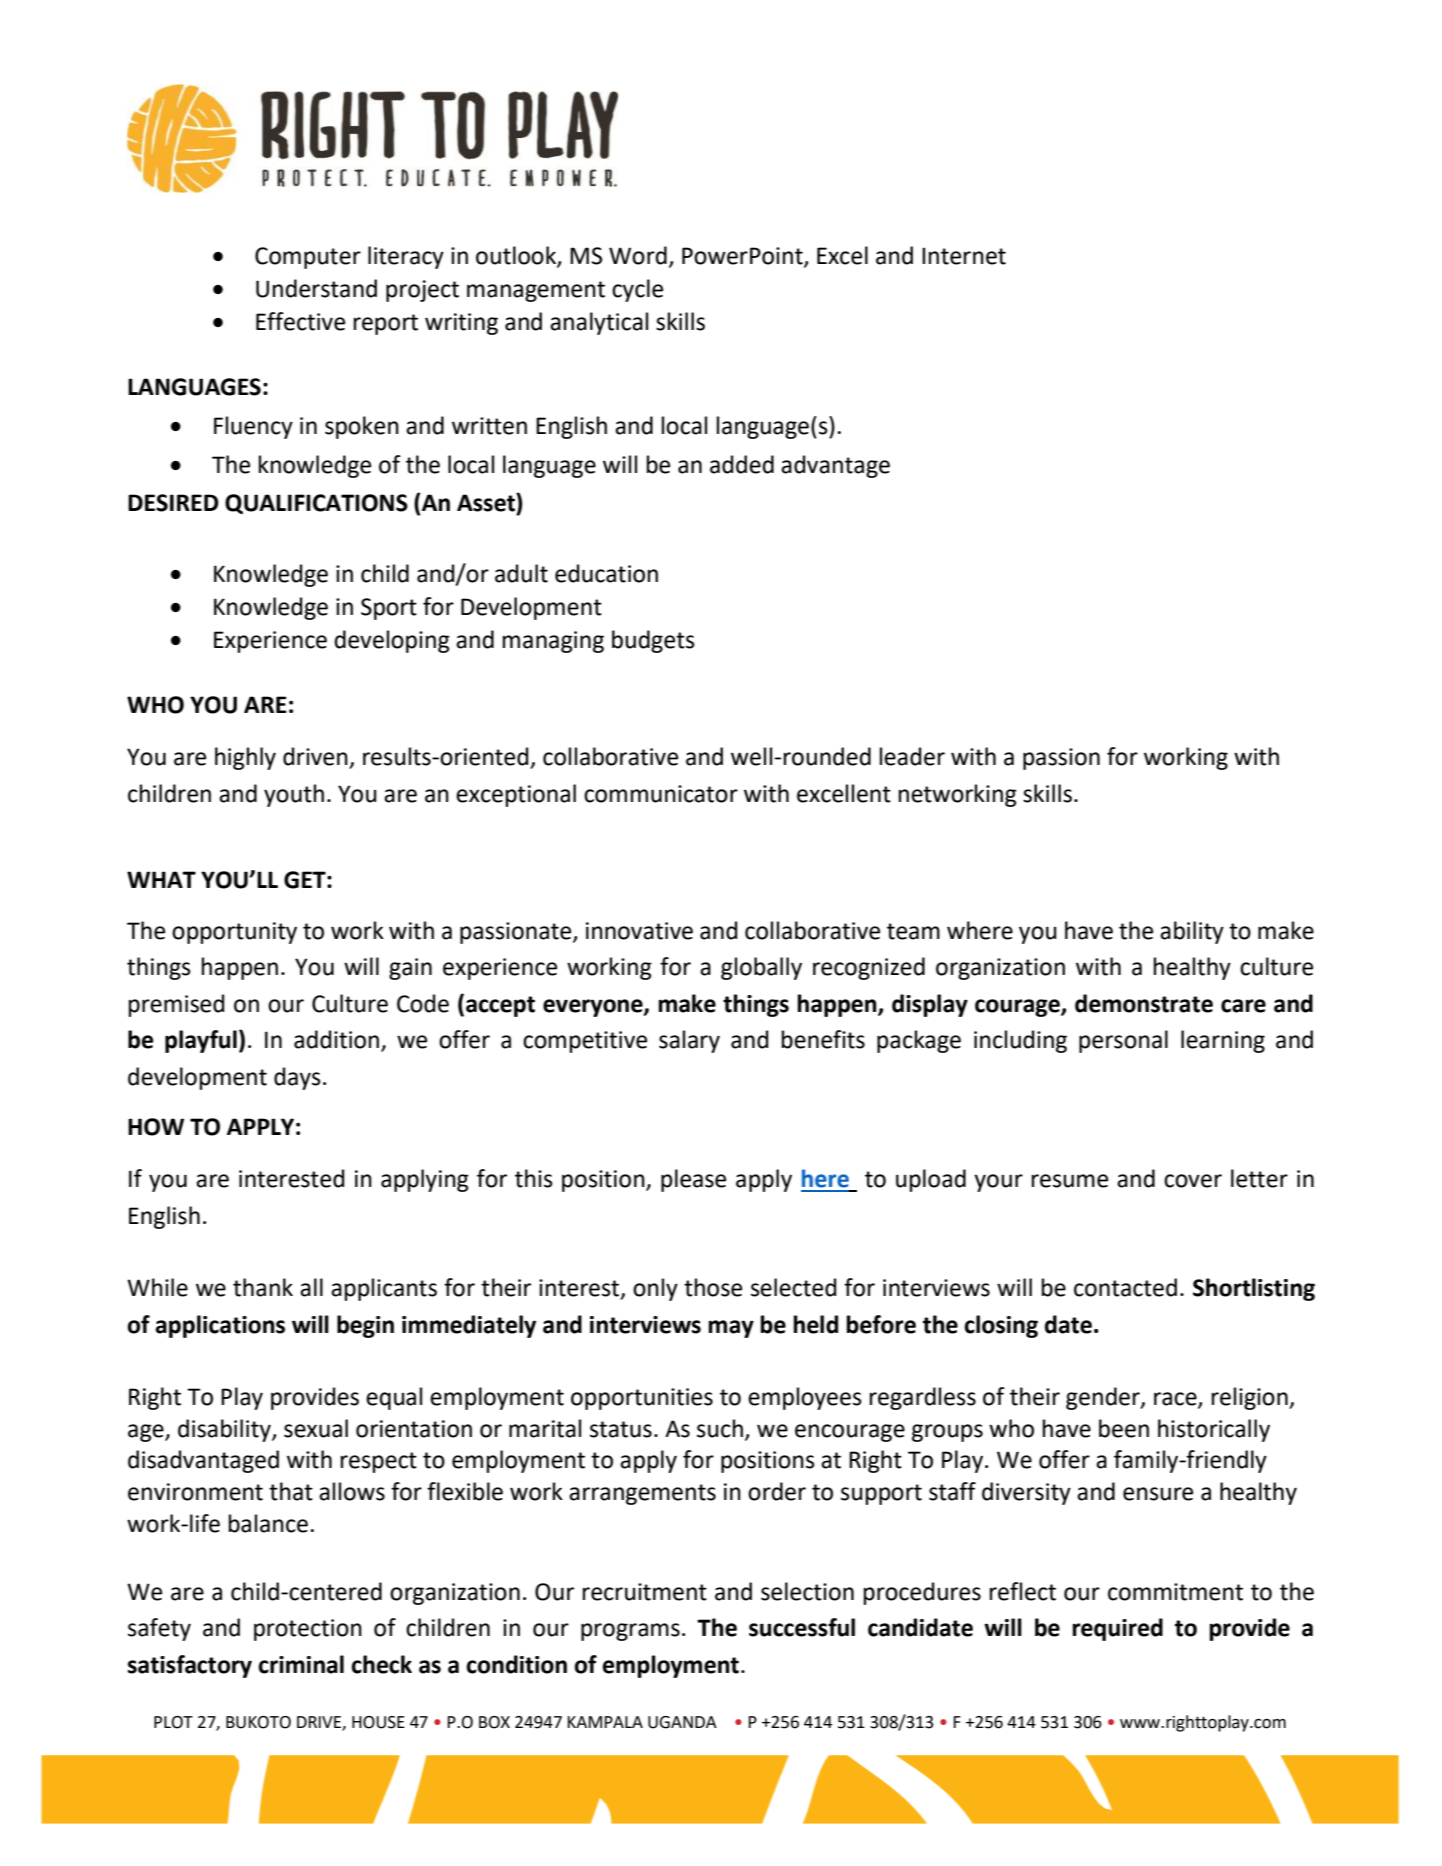  Describe the element at coordinates (761, 968) in the screenshot. I see `globally` at that location.
